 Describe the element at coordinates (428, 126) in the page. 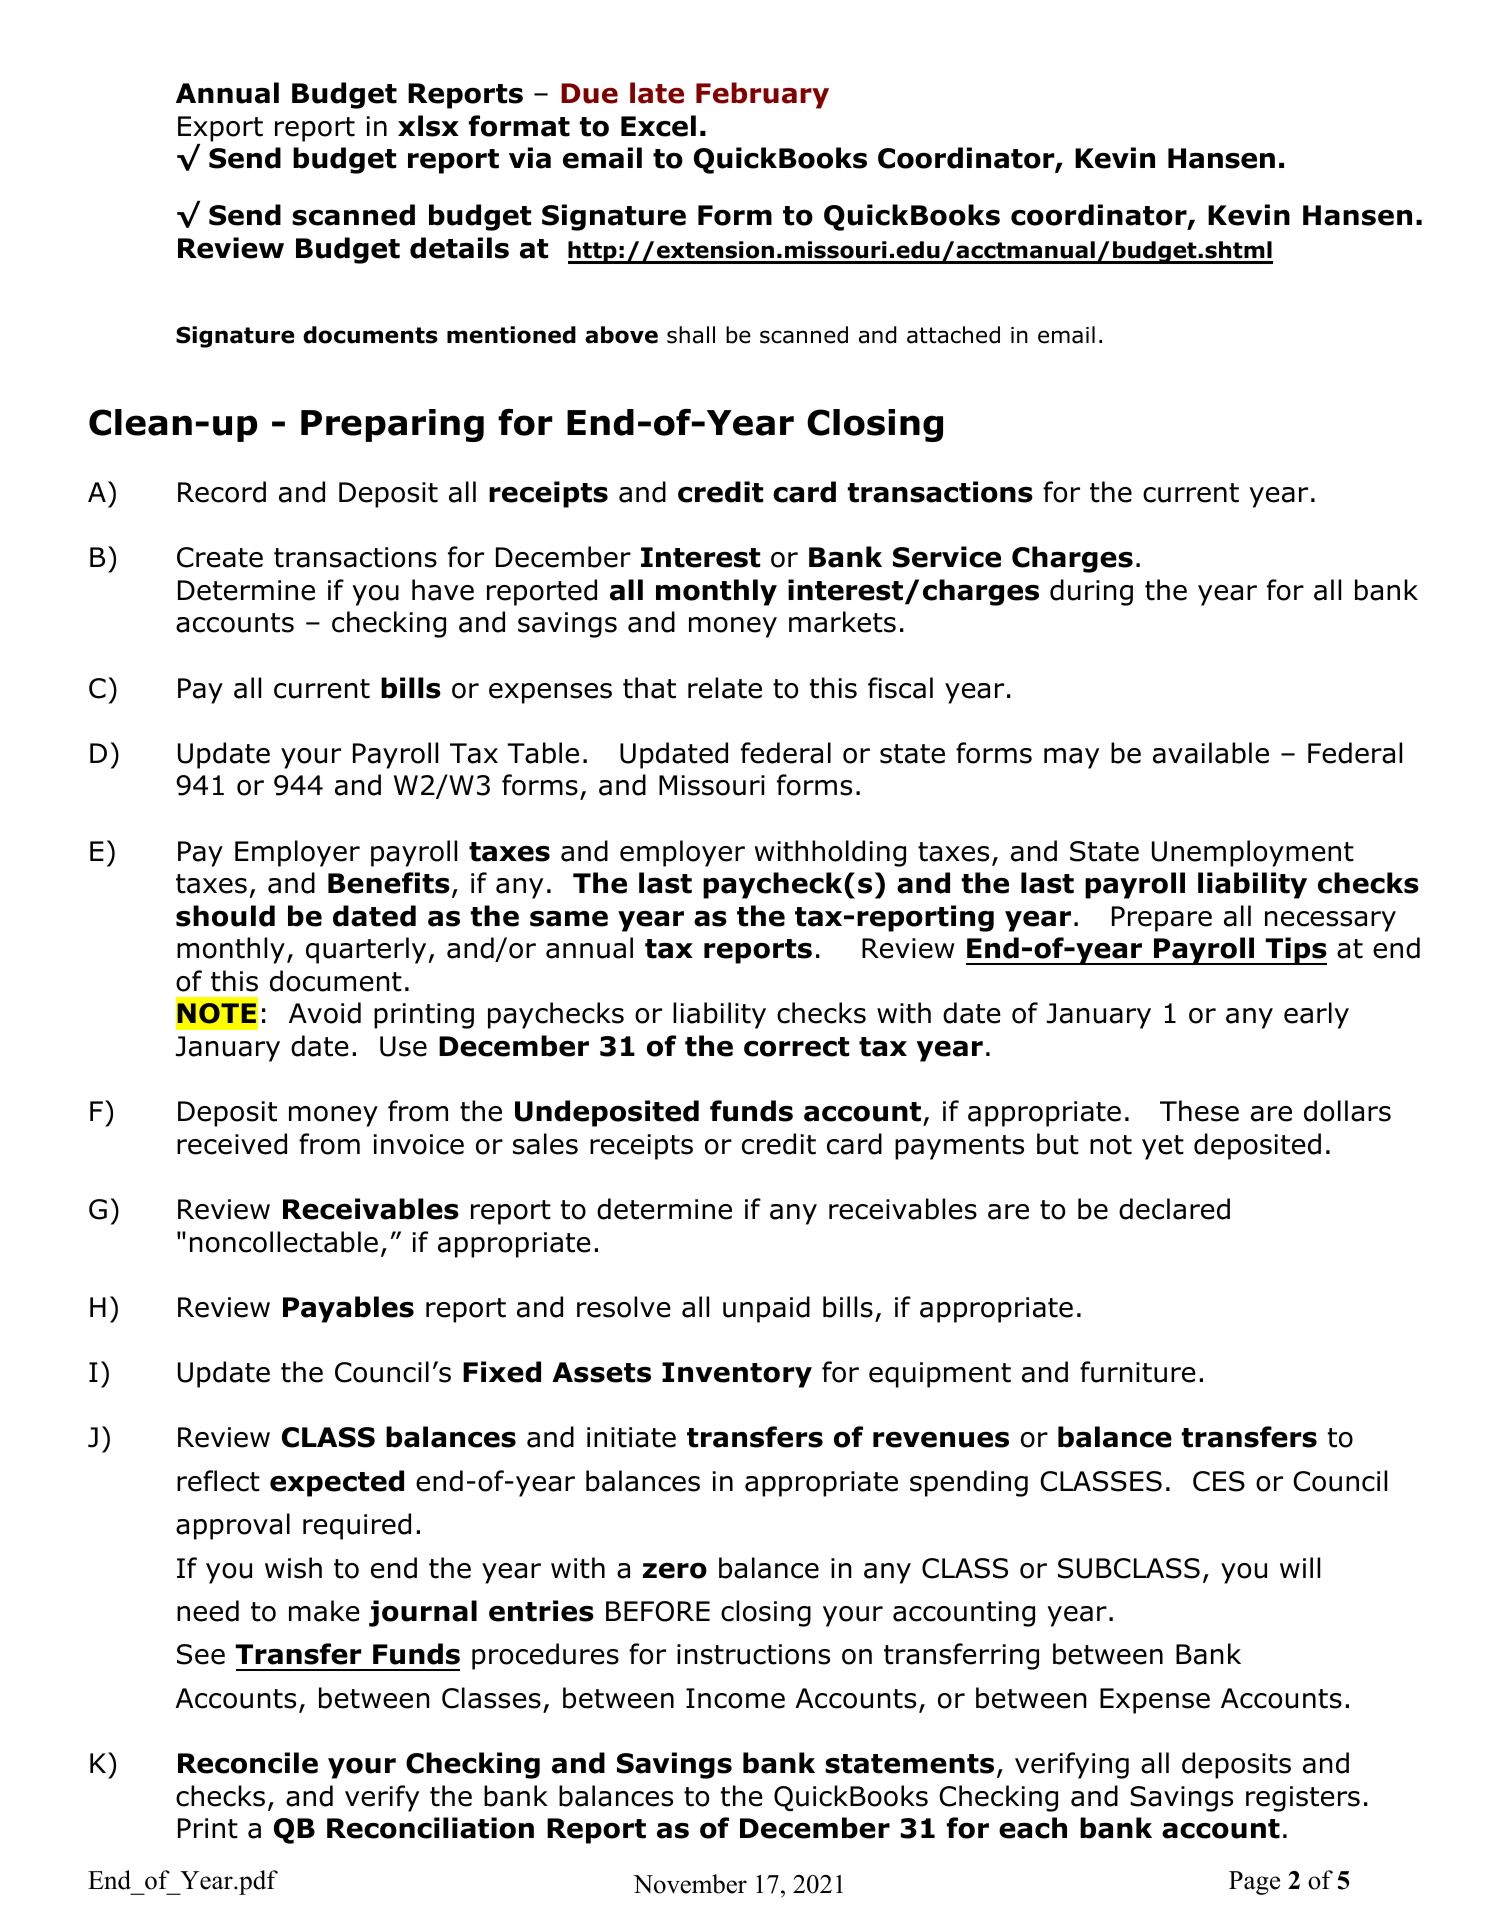

I see `xlsx` at that location.
